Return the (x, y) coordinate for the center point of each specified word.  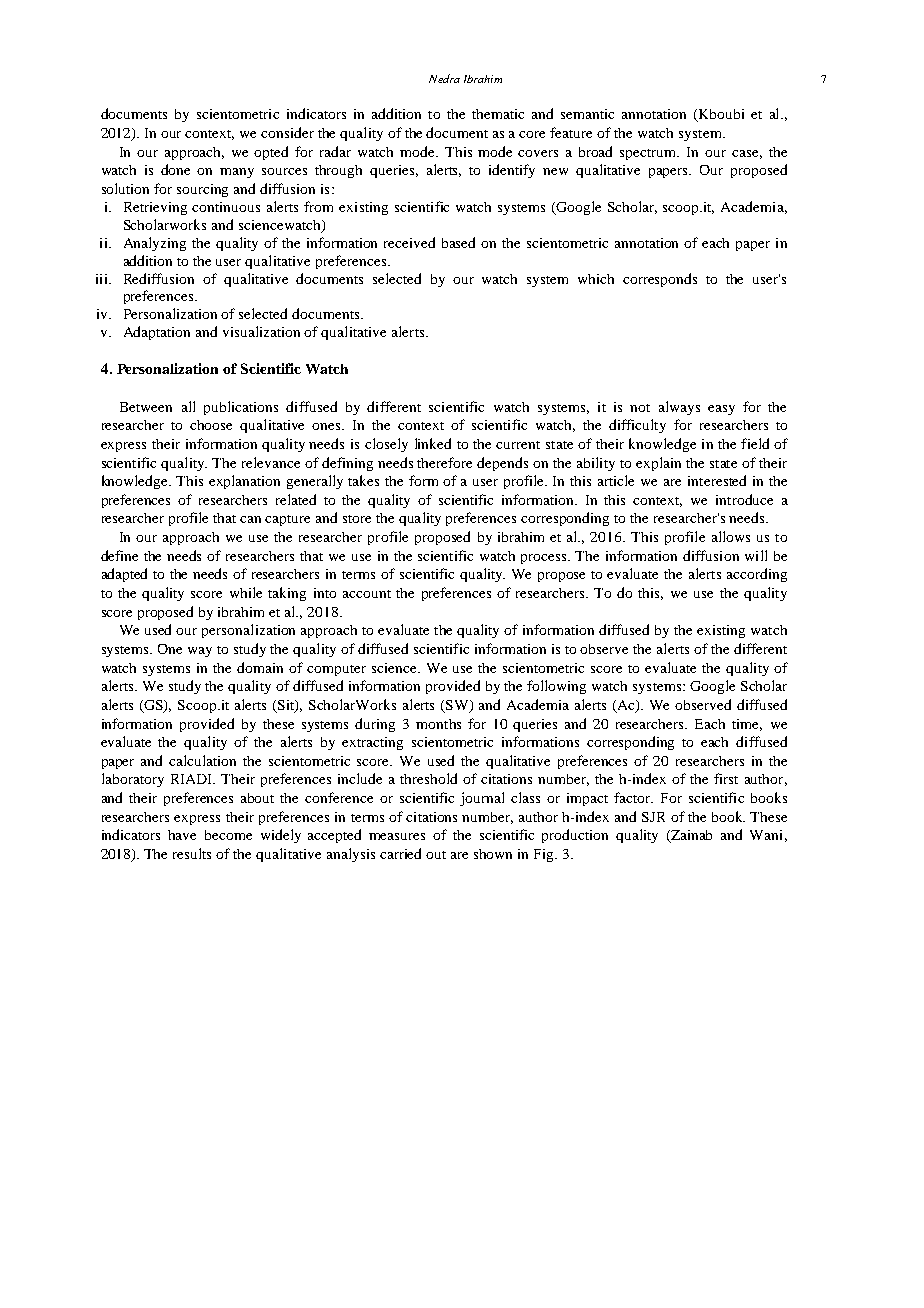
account (367, 594)
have (182, 835)
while (246, 592)
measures (397, 836)
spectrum (649, 154)
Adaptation (157, 333)
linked (433, 443)
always (679, 408)
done (175, 169)
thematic (498, 114)
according (757, 575)
